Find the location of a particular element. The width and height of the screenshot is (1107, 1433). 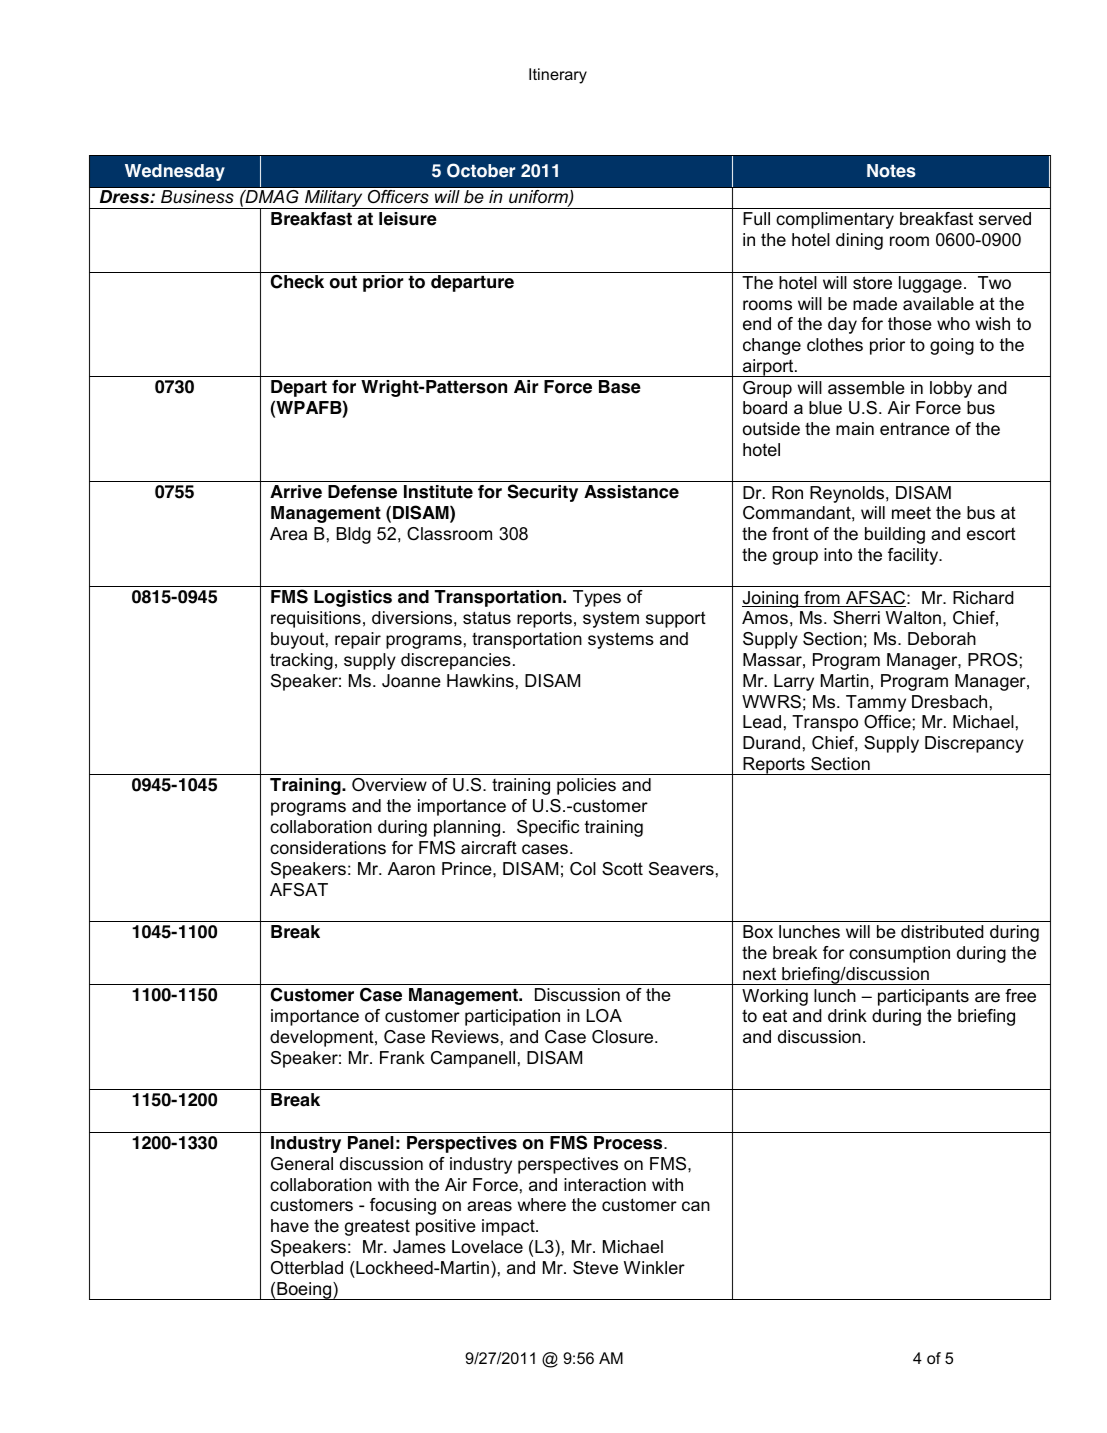

Notes is located at coordinates (891, 171).
